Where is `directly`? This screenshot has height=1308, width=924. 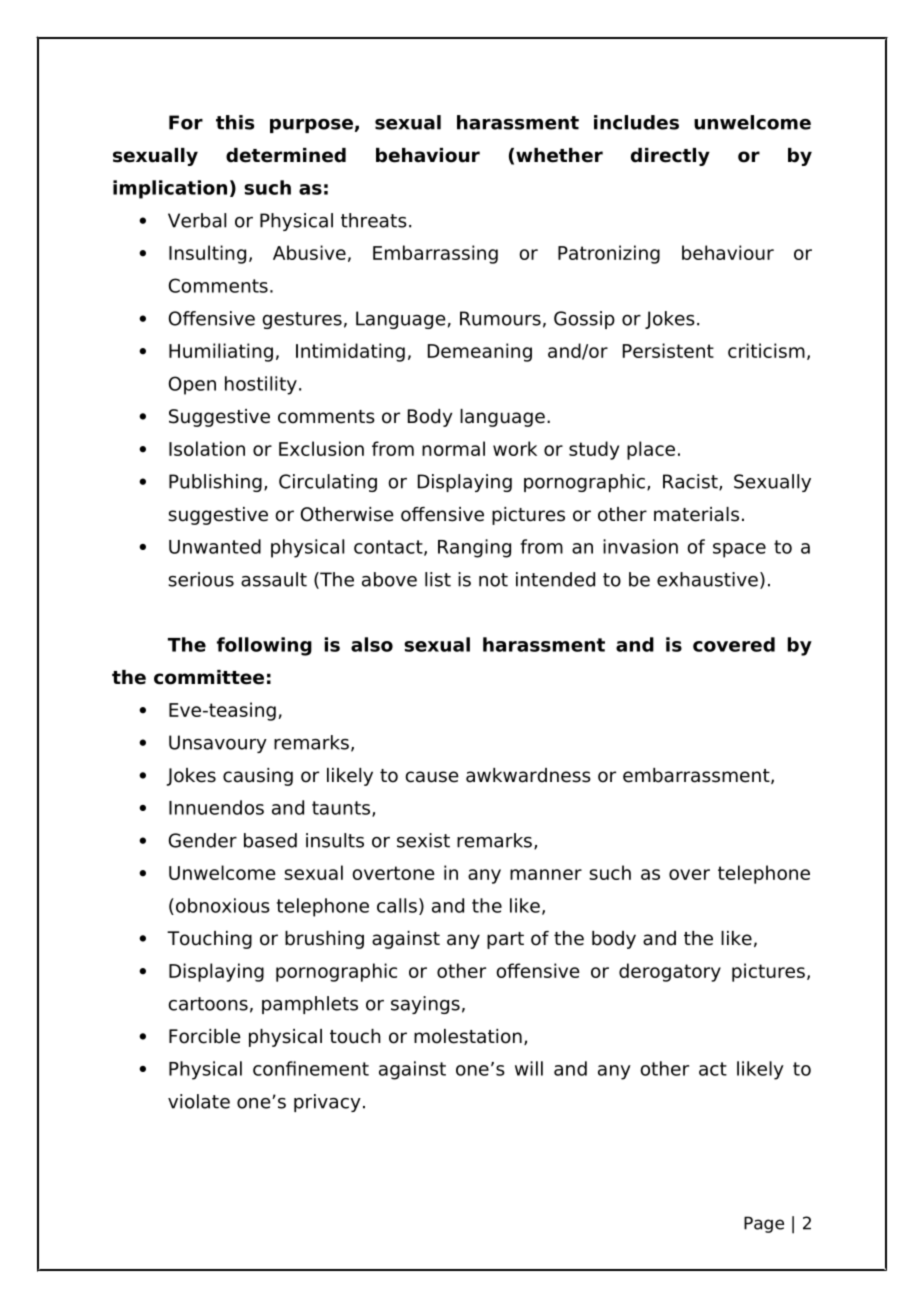
directly is located at coordinates (670, 157).
